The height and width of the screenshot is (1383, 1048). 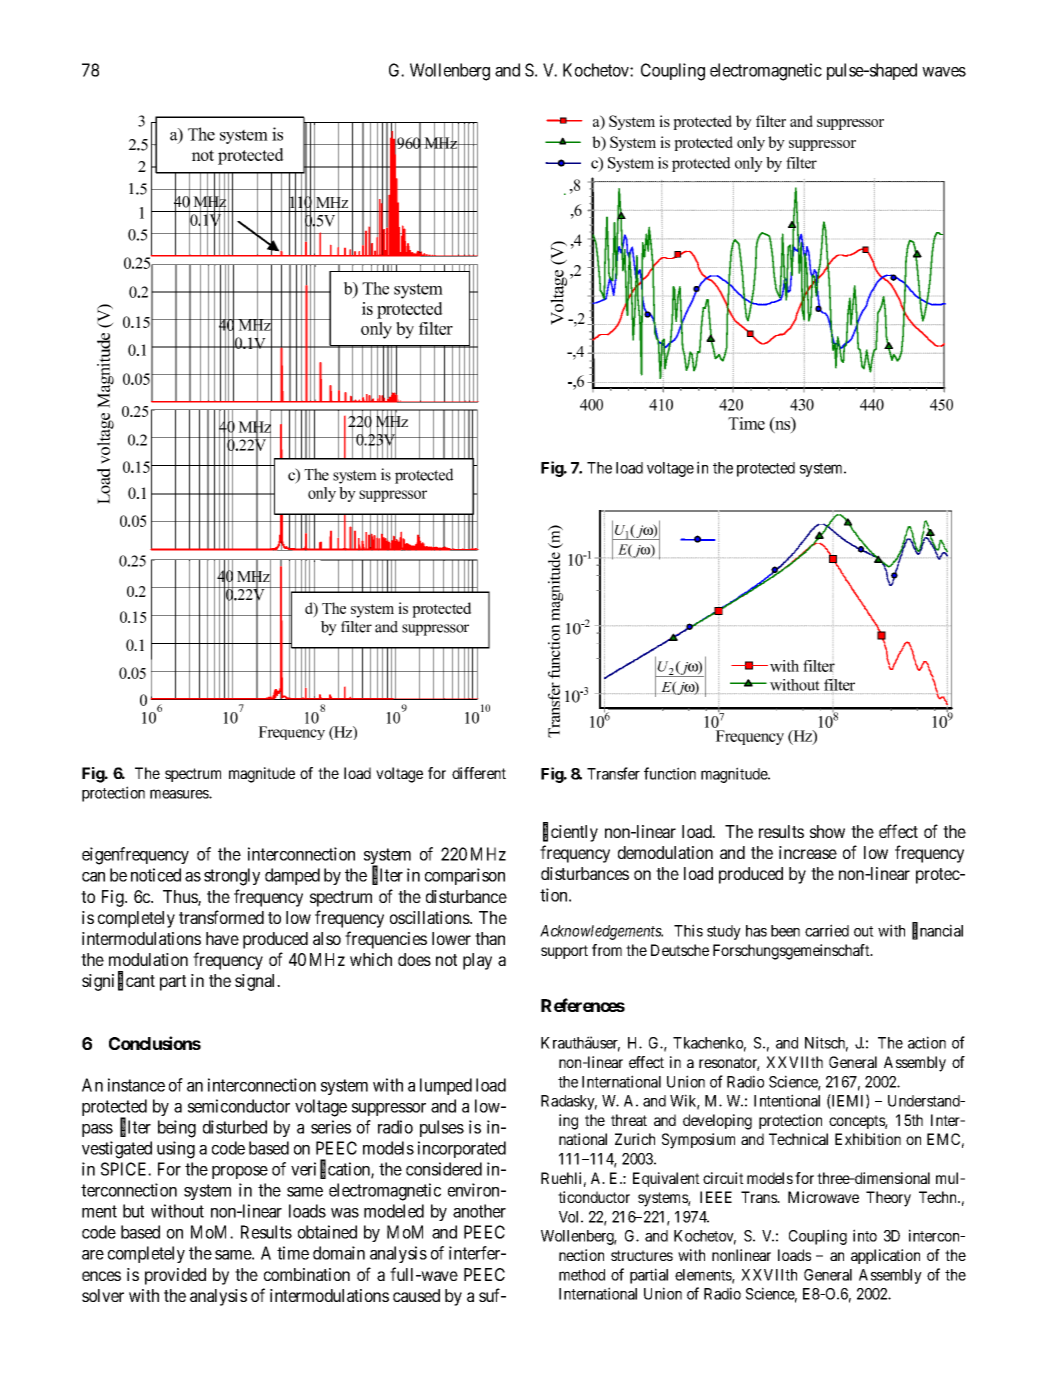 I want to click on carried, so click(x=827, y=930).
